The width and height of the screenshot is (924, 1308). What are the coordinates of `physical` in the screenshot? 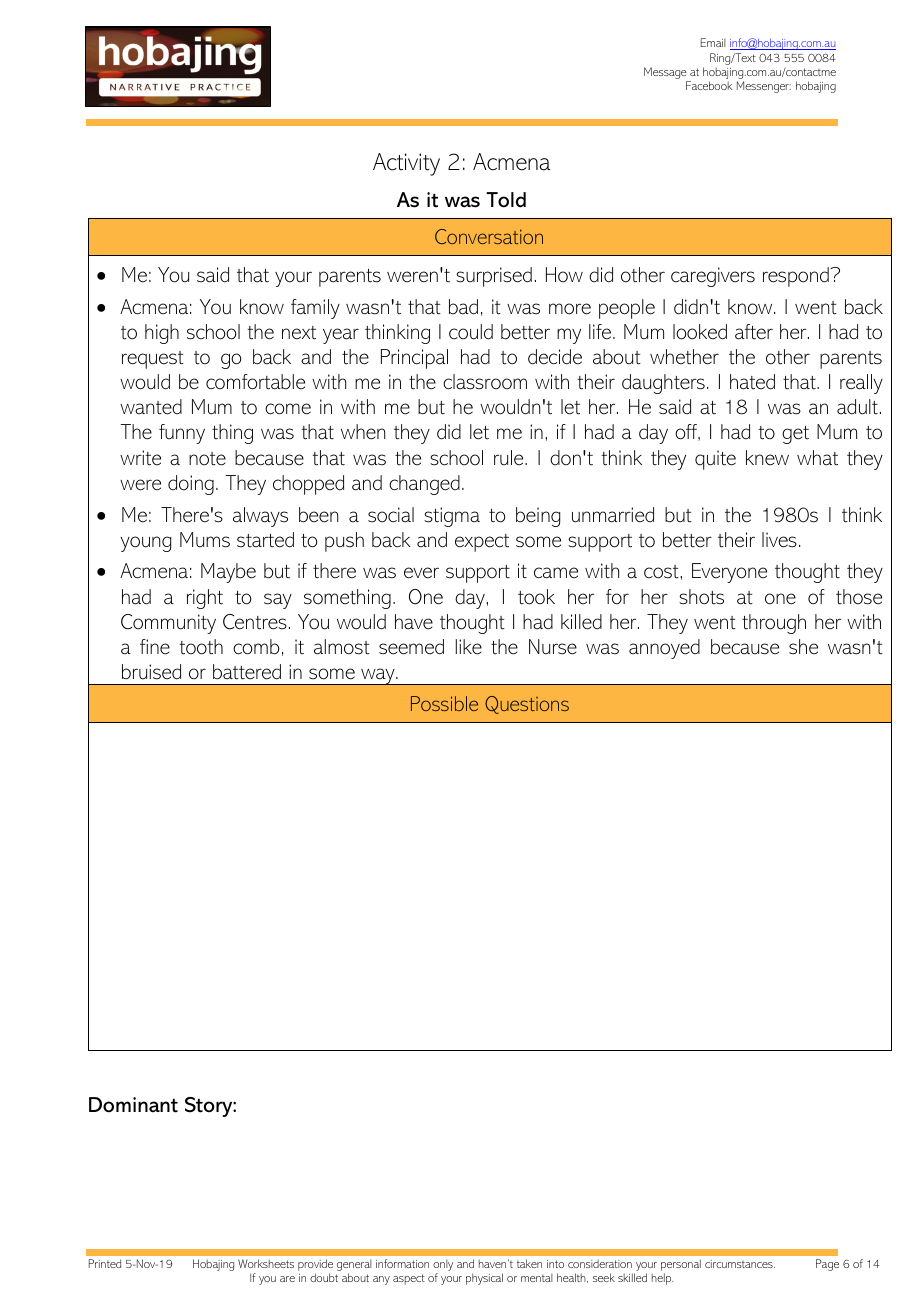 It's located at (484, 1279).
